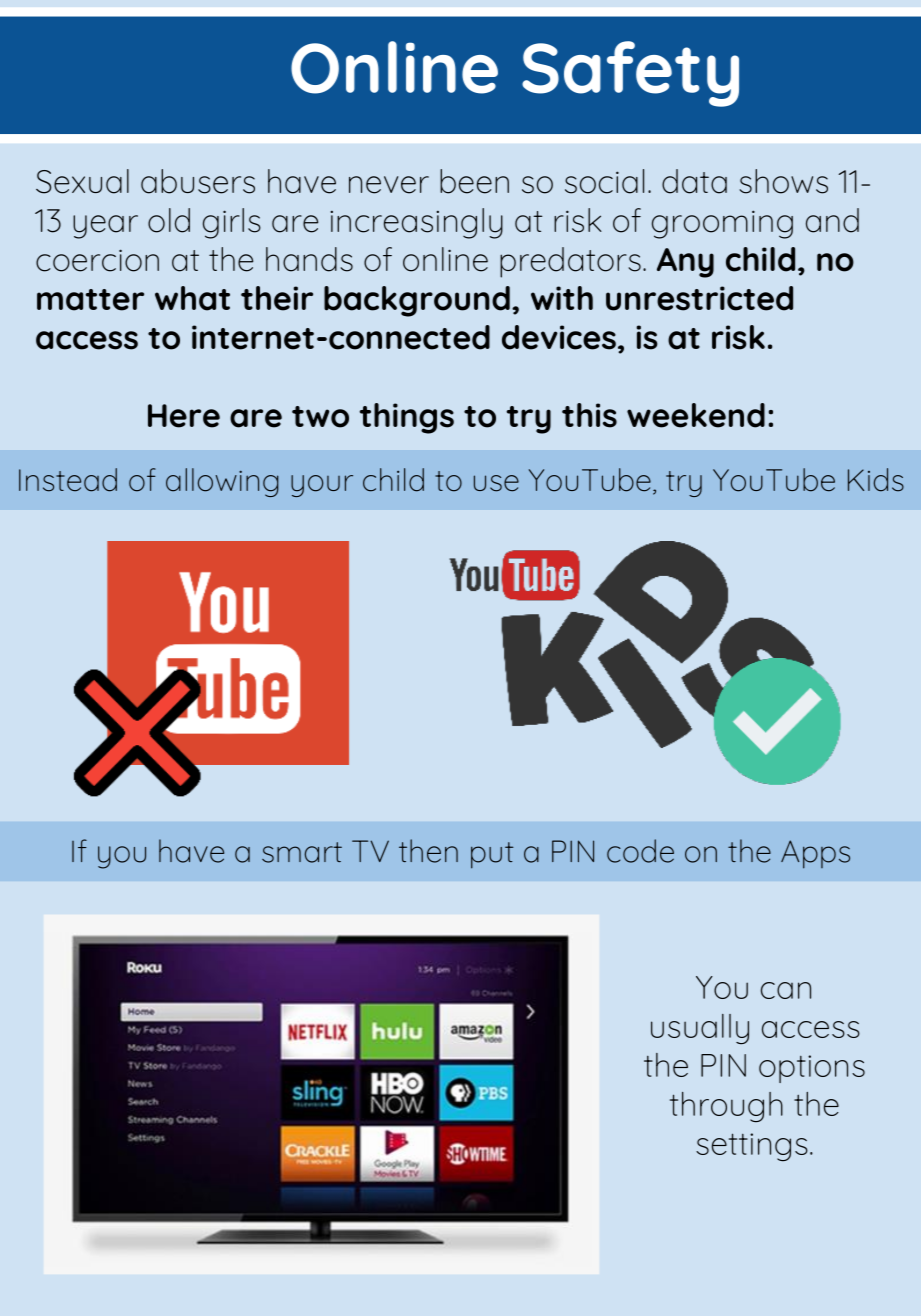  Describe the element at coordinates (474, 181) in the screenshot. I see `been` at that location.
